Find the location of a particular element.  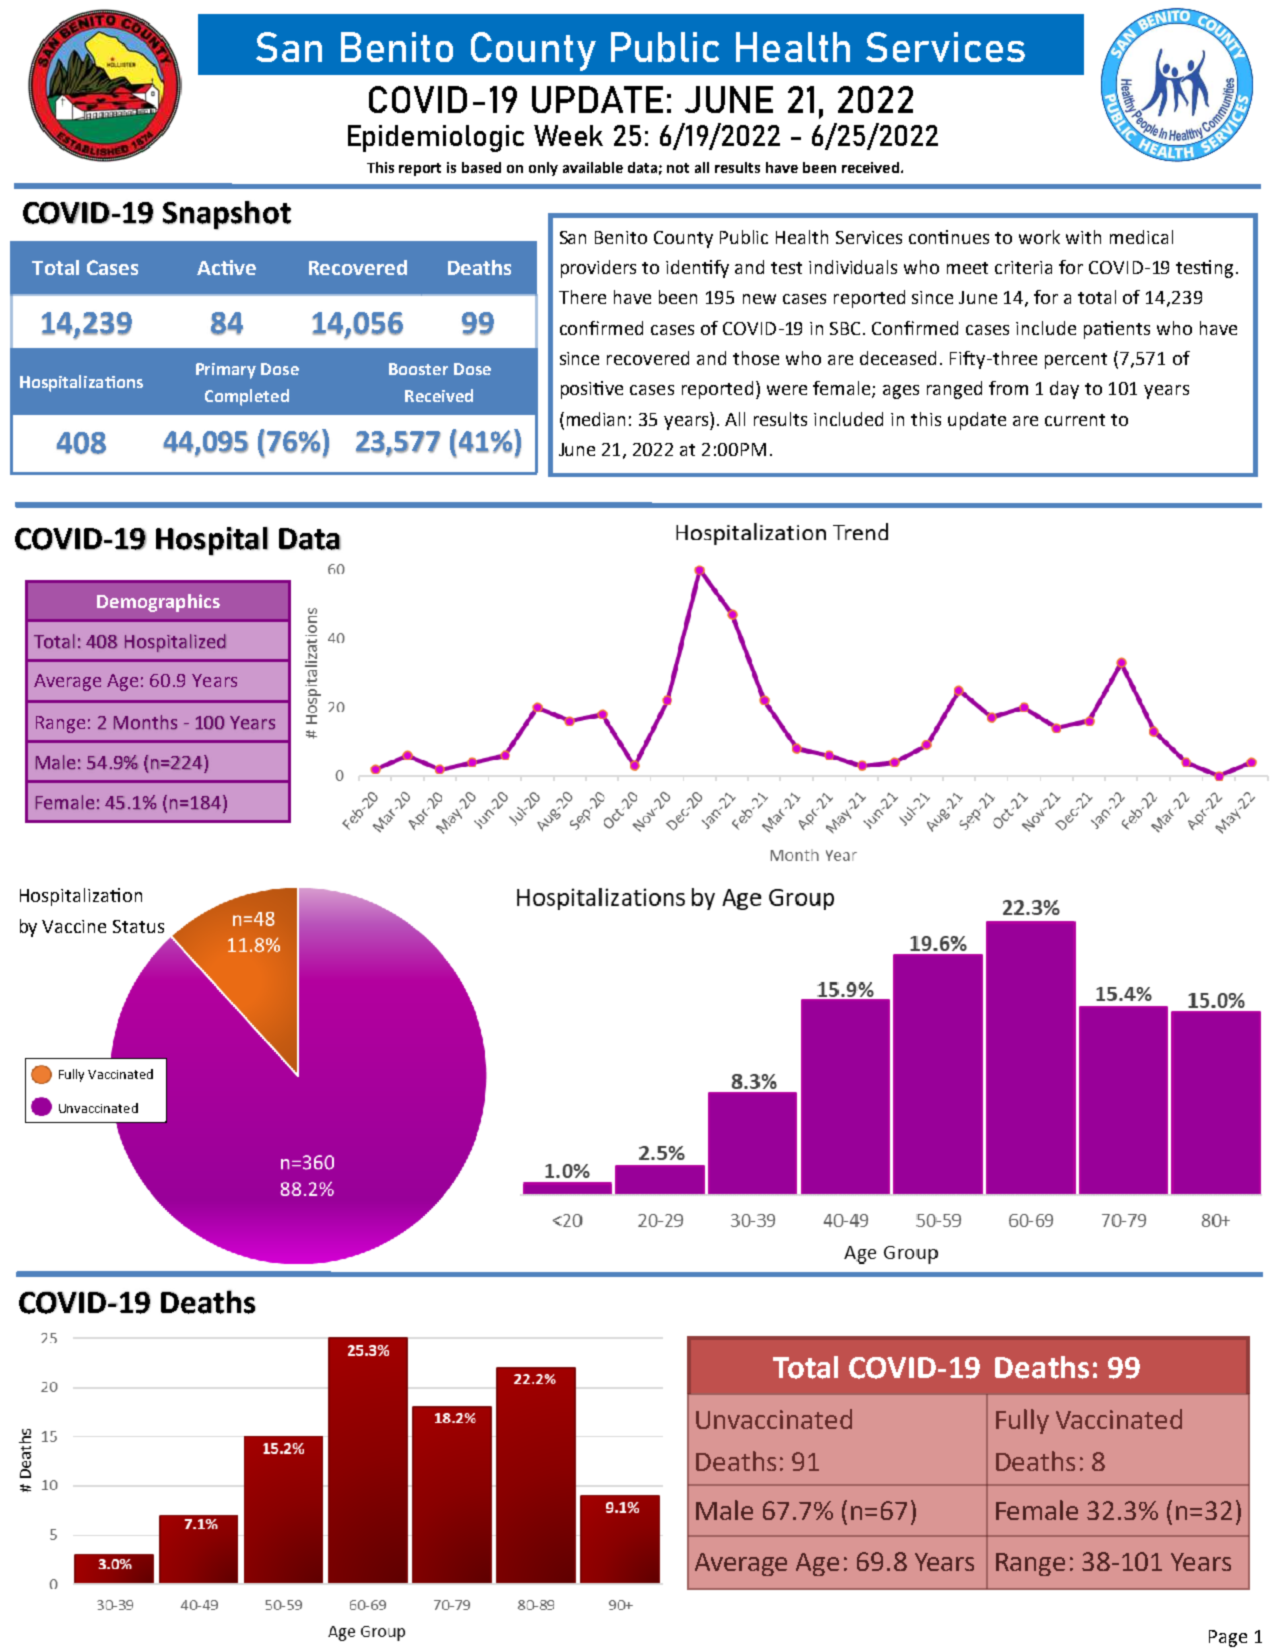

Status is located at coordinates (138, 926).
